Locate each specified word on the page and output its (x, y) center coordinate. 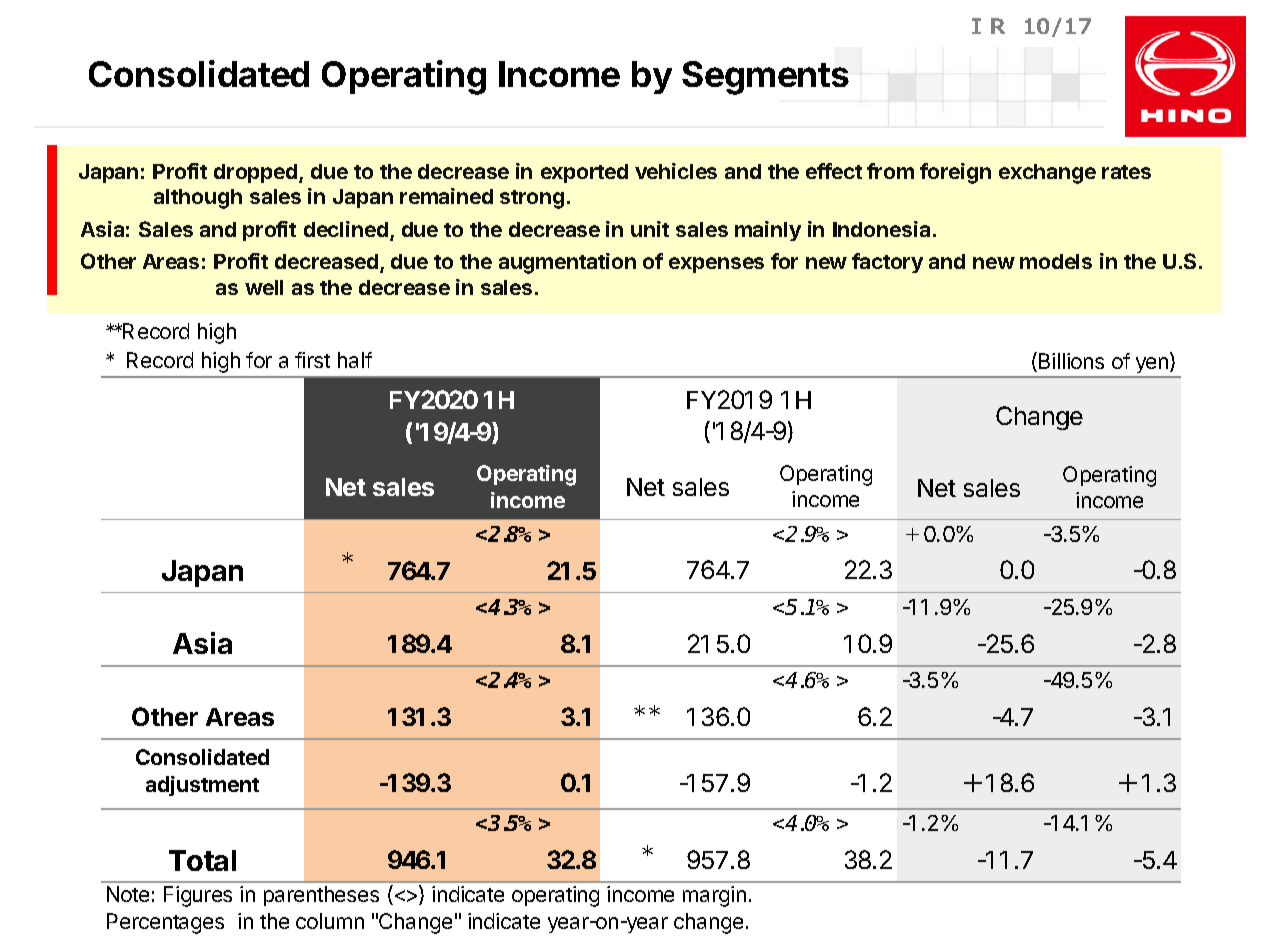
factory (887, 263)
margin (714, 896)
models (1056, 261)
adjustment (202, 786)
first (312, 360)
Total (202, 860)
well (264, 287)
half (355, 360)
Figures (198, 896)
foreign (955, 173)
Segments (765, 78)
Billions (1071, 361)
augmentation (567, 263)
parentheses (321, 896)
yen (1152, 367)
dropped (257, 173)
